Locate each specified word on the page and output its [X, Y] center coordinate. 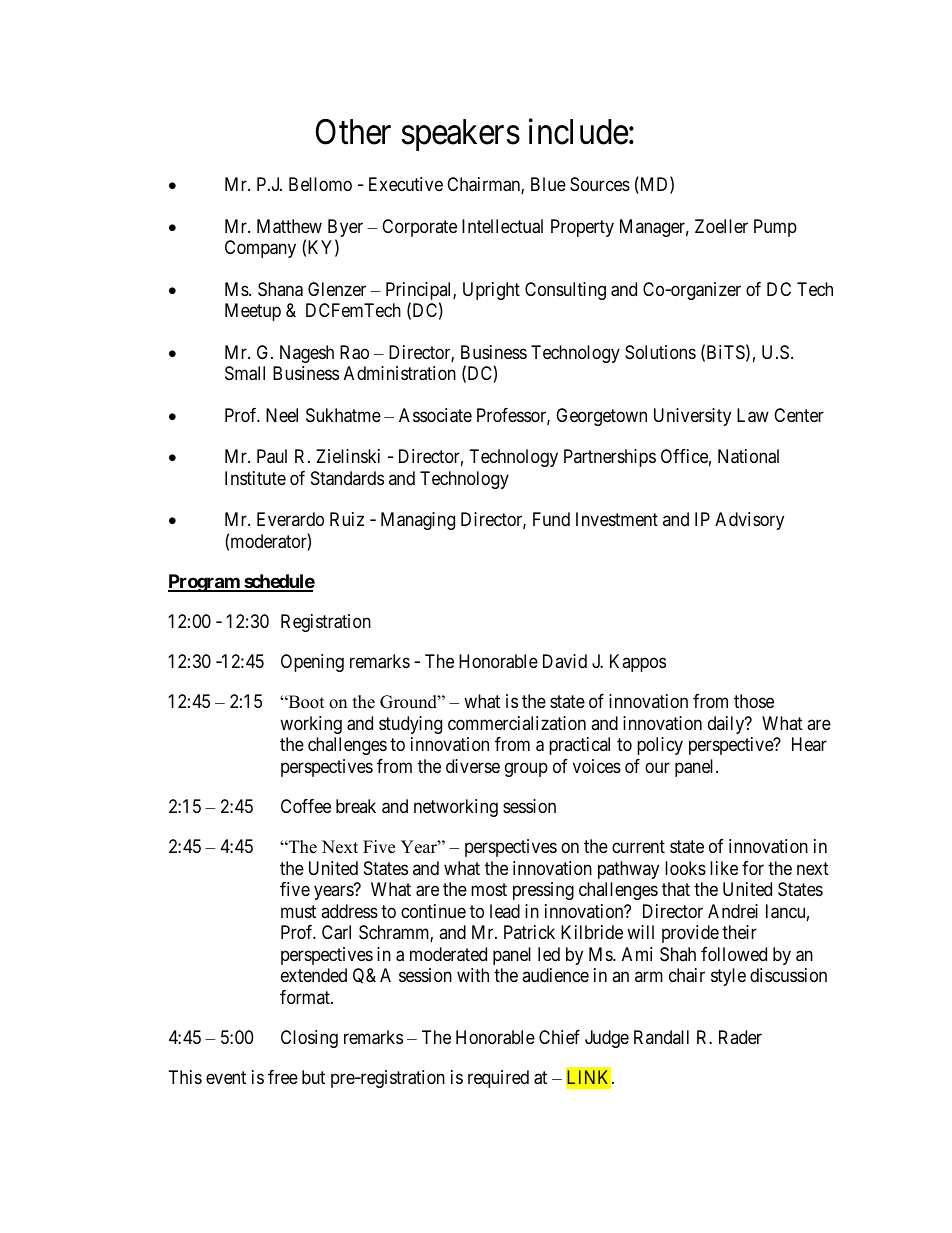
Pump [775, 228]
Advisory [749, 521]
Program [205, 583]
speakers [461, 135]
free [283, 1077]
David [565, 661]
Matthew [289, 226]
